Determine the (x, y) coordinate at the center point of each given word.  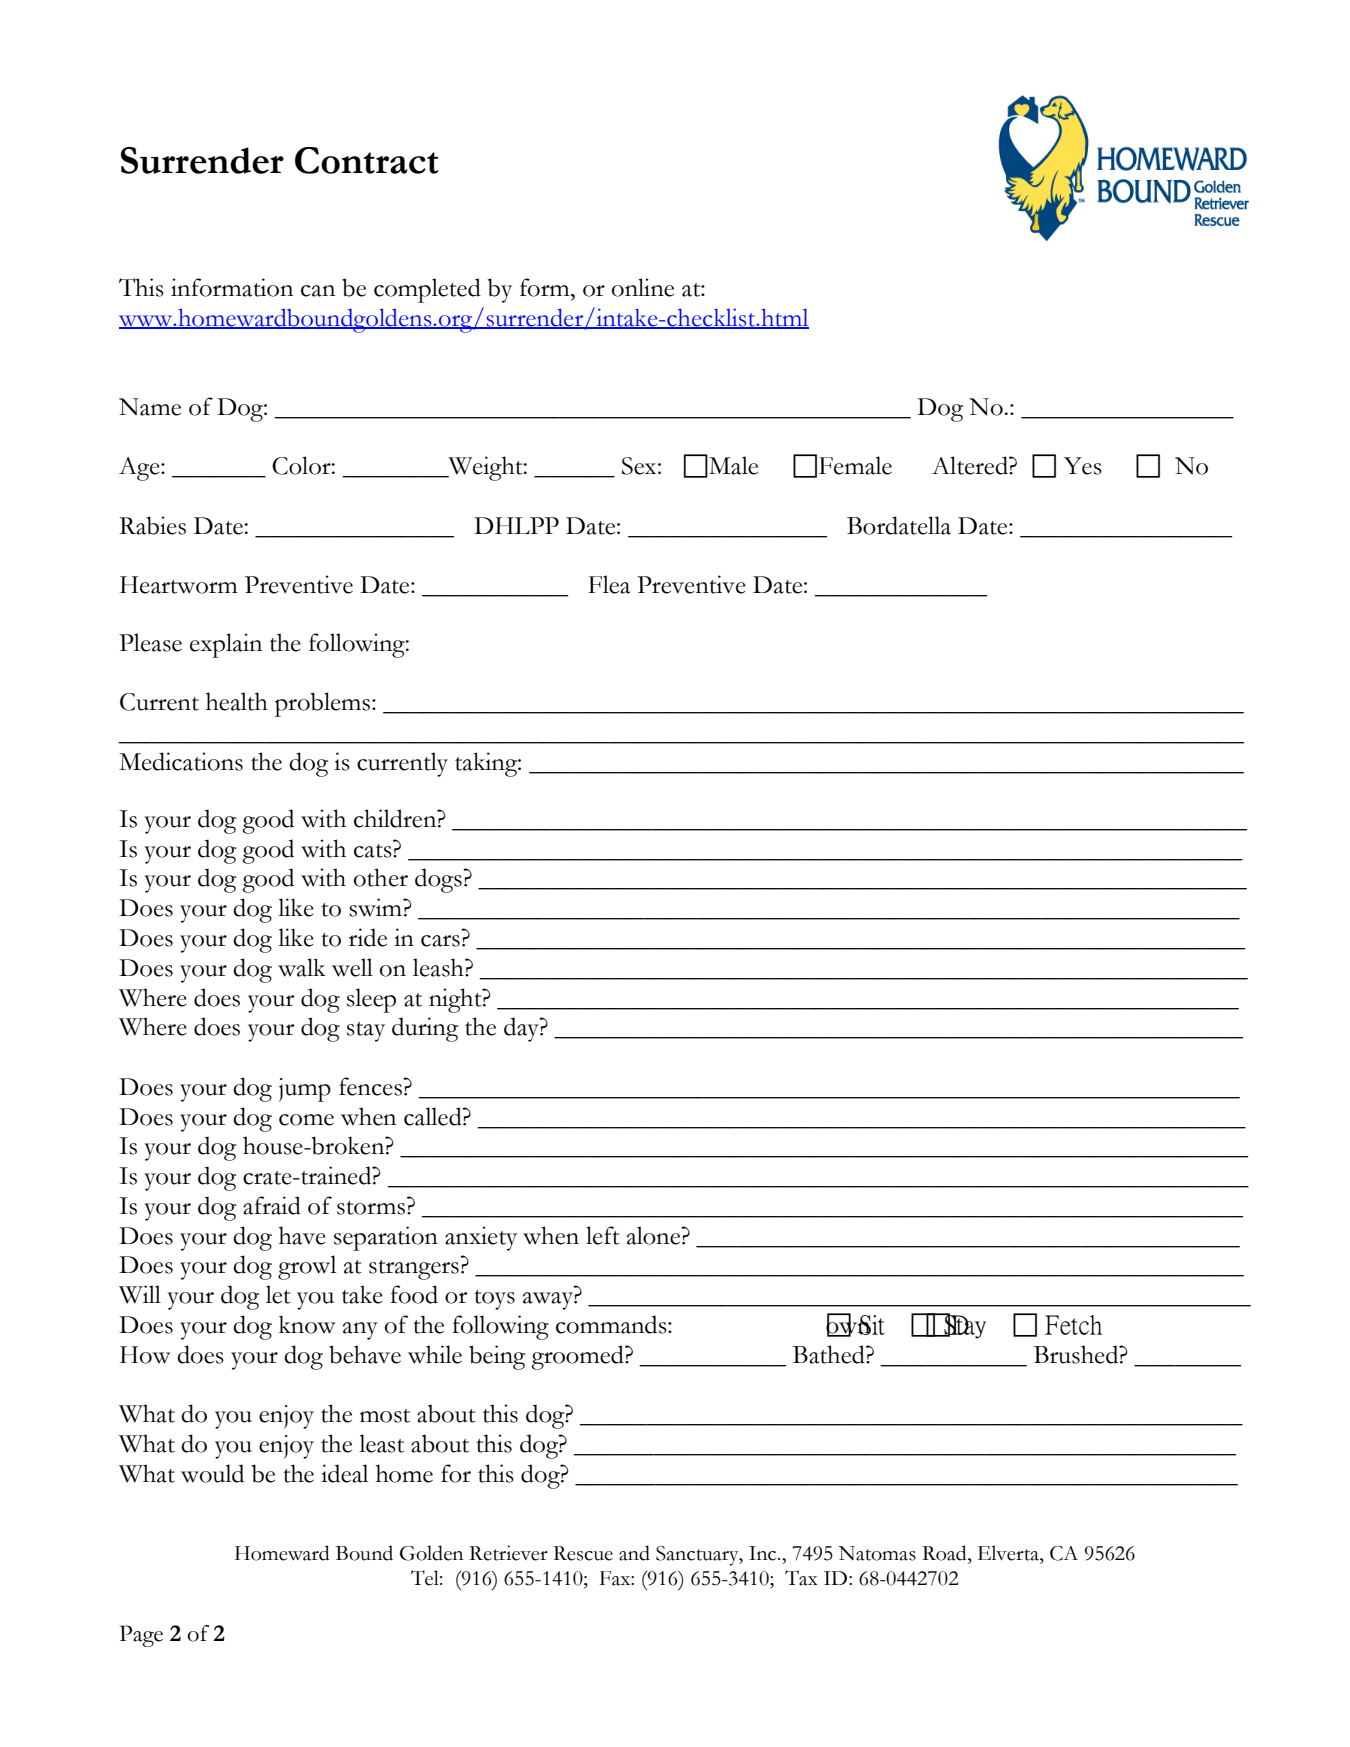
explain (226, 645)
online (643, 287)
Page (141, 1636)
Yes (1083, 466)
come (306, 1120)
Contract (367, 160)
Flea (609, 584)
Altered (971, 465)
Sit (871, 1325)
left (603, 1235)
